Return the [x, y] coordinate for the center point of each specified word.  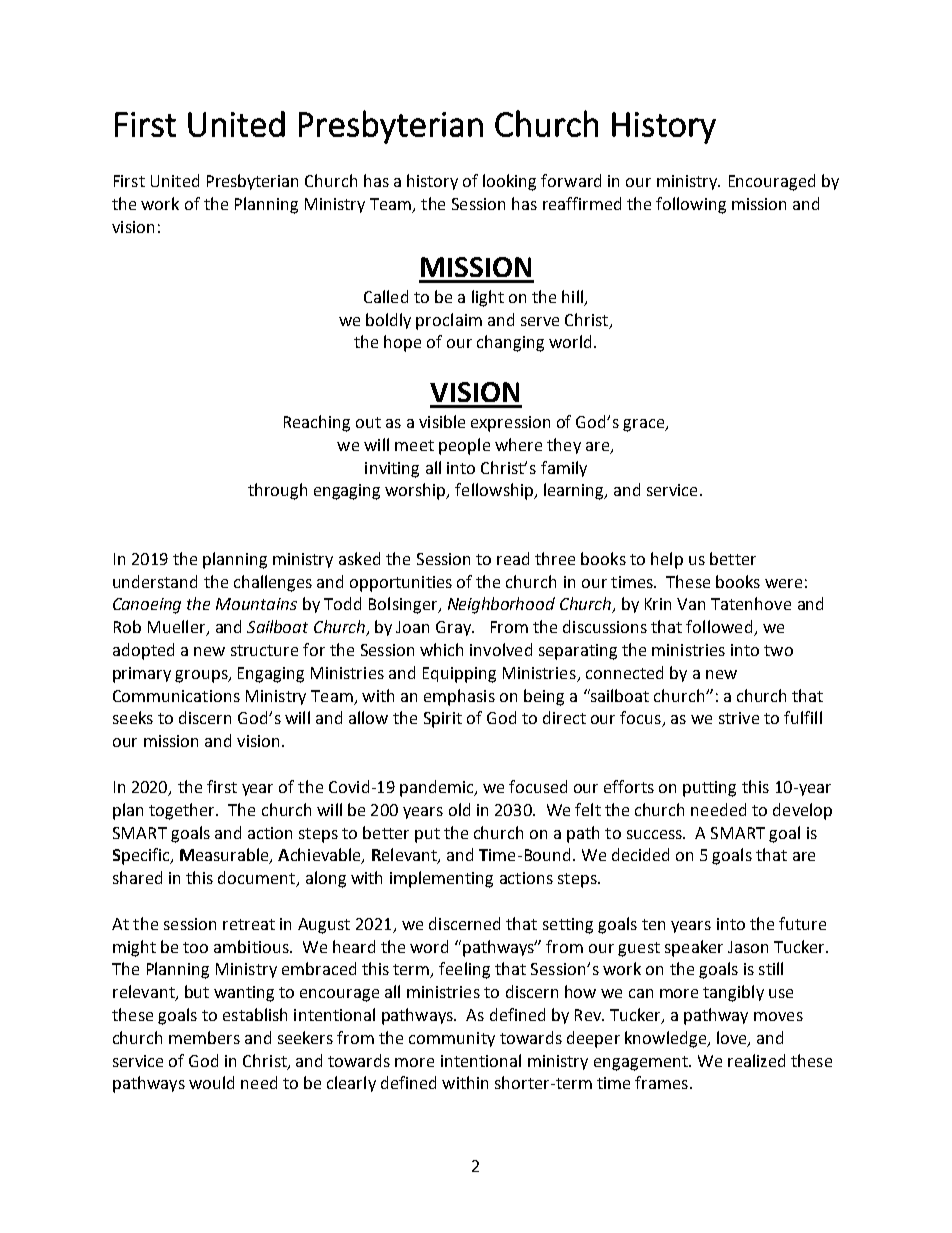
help [667, 560]
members [204, 1037]
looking [509, 182]
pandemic [438, 788]
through [277, 491]
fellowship [495, 491]
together [183, 811]
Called [386, 296]
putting [709, 789]
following [691, 205]
